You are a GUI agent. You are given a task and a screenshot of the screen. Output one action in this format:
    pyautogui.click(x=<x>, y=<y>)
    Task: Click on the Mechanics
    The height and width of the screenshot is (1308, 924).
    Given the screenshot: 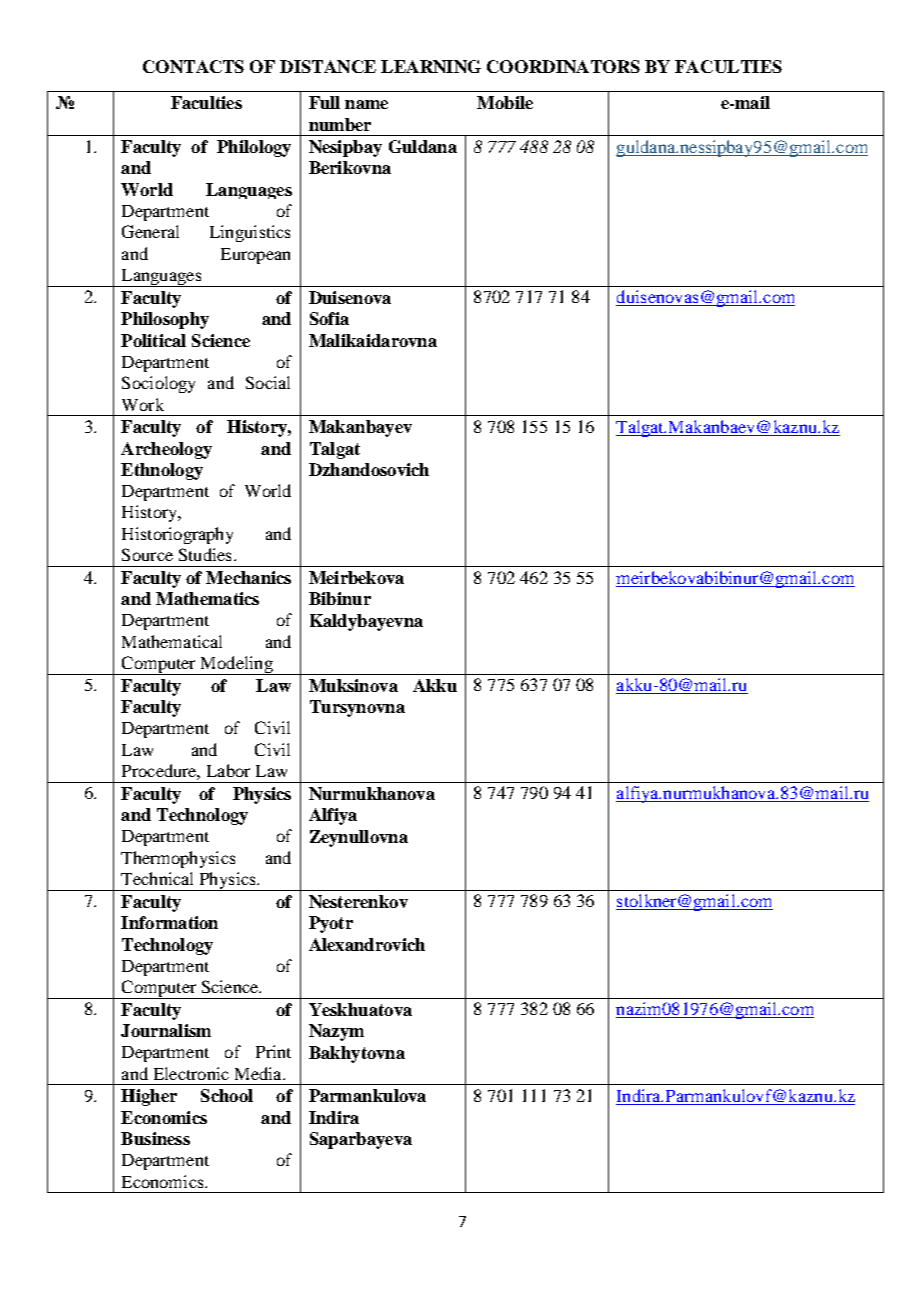 What is the action you would take?
    pyautogui.click(x=248, y=577)
